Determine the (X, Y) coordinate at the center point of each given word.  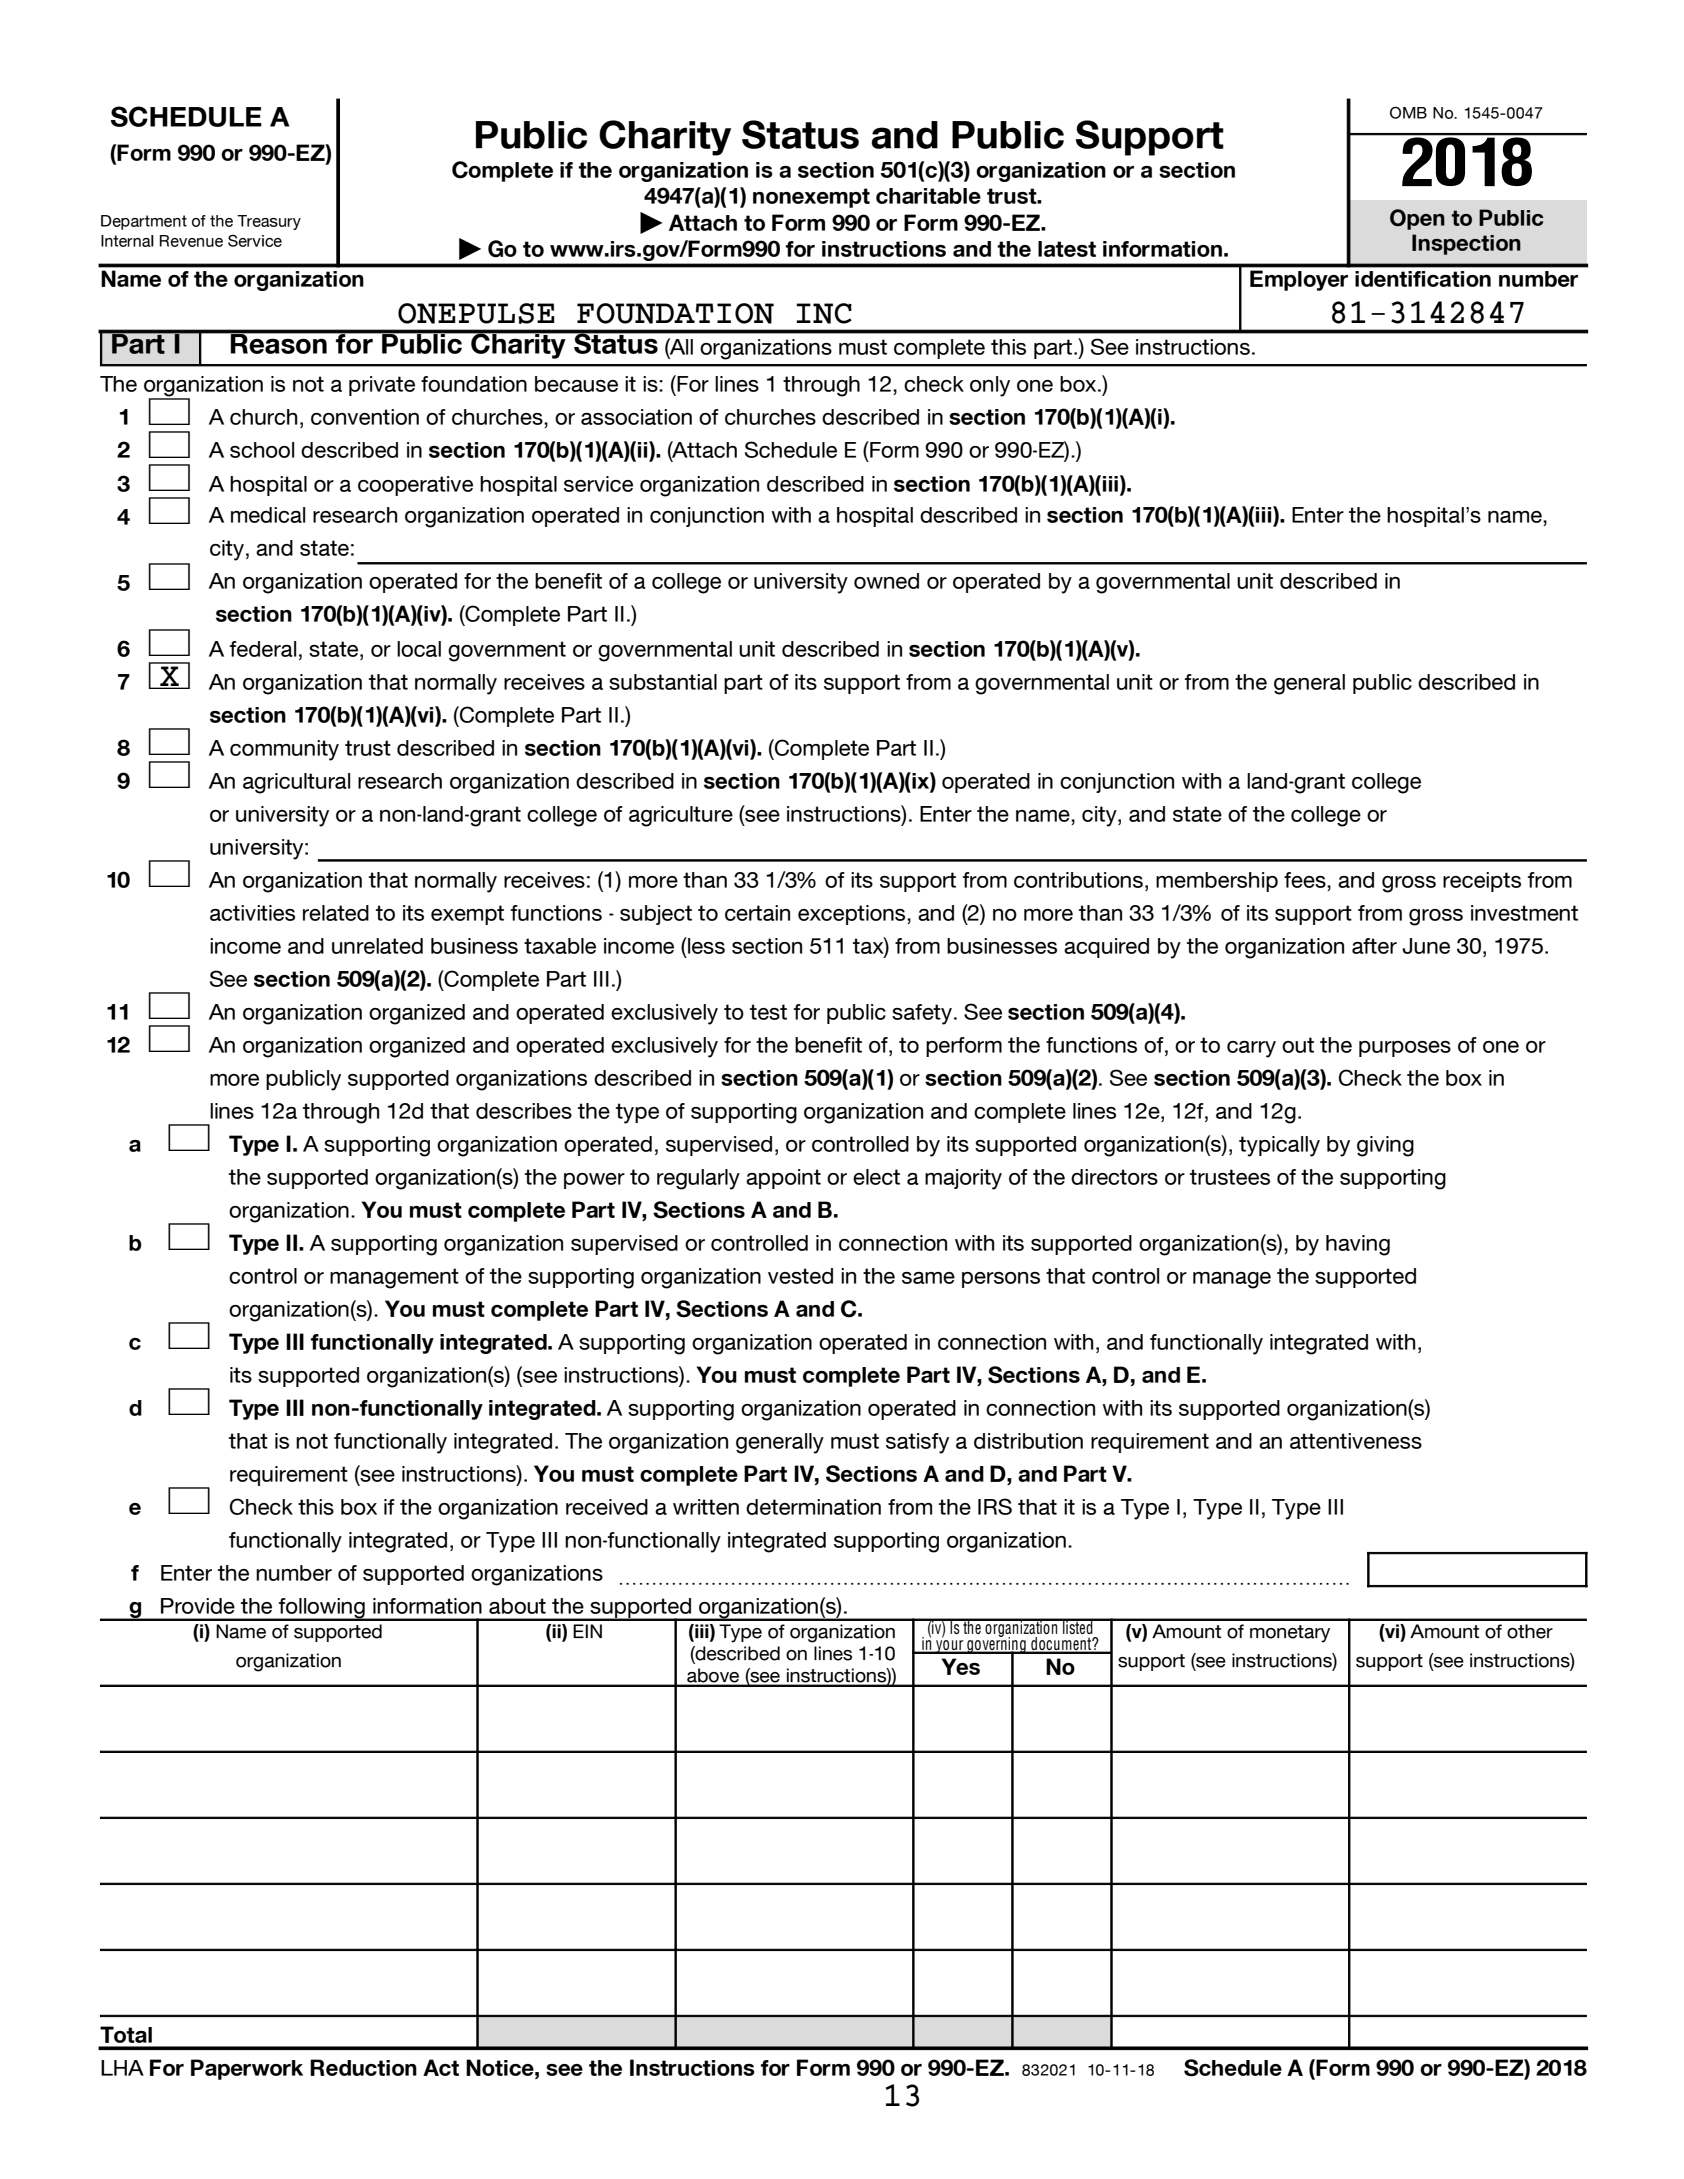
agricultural (296, 783)
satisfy (917, 1443)
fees (1306, 881)
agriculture (681, 816)
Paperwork (247, 2069)
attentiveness (1356, 1441)
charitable (928, 196)
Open (1417, 219)
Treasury (269, 222)
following (322, 1609)
